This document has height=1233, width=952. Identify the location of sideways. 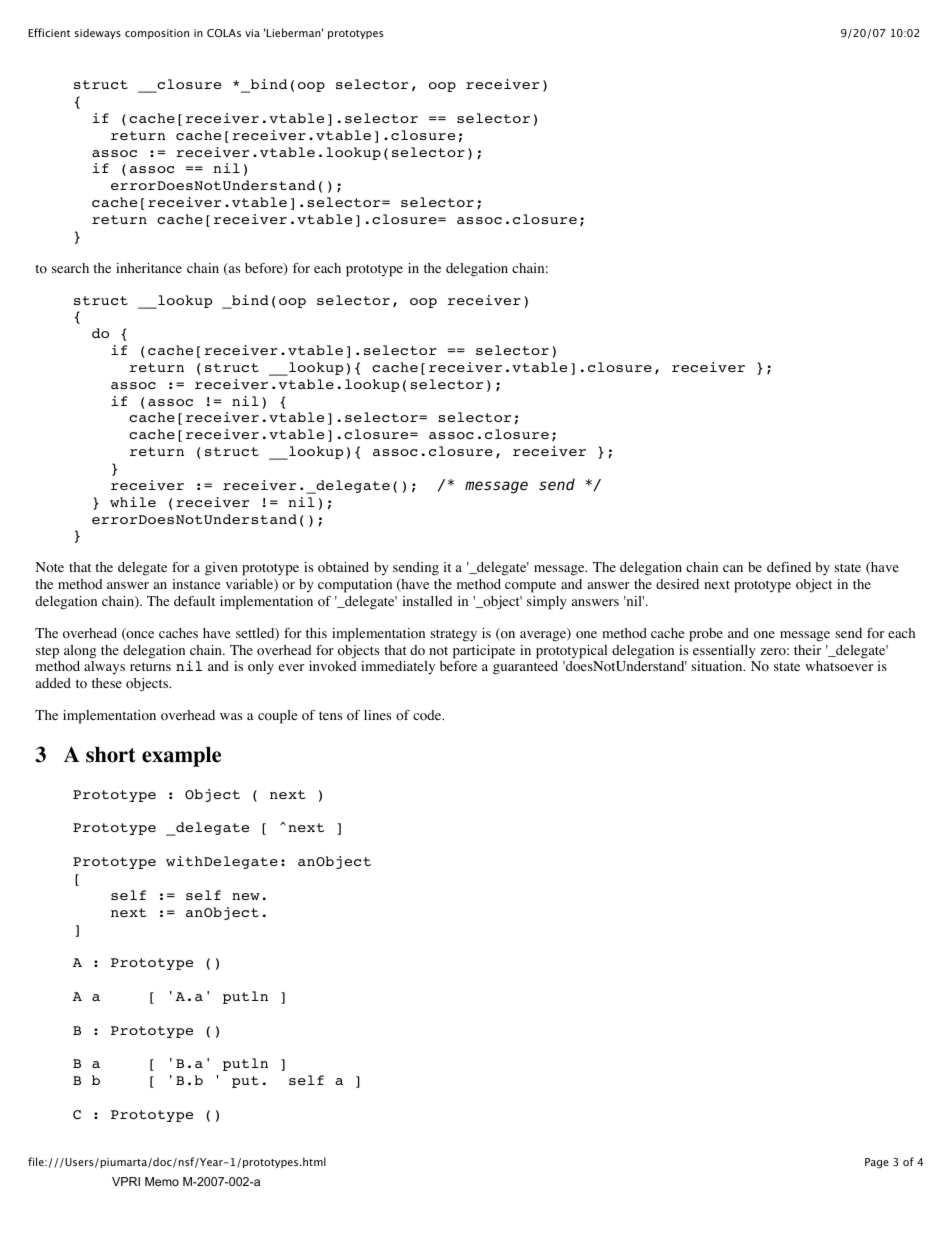
(98, 33).
